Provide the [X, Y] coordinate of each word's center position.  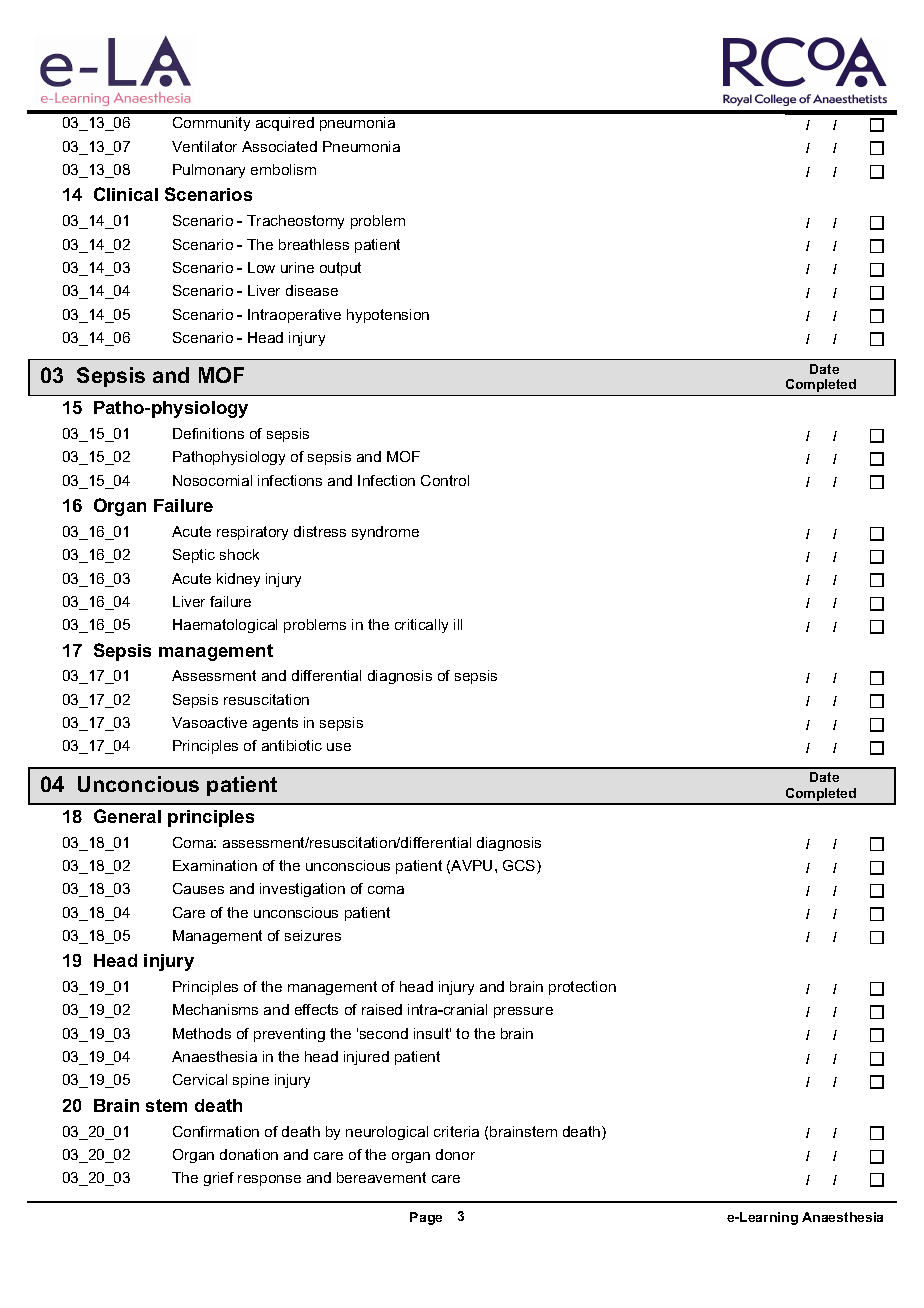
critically [421, 626]
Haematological [225, 626]
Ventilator [204, 146]
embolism [283, 169]
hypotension [388, 316]
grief [219, 1179]
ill [458, 624]
